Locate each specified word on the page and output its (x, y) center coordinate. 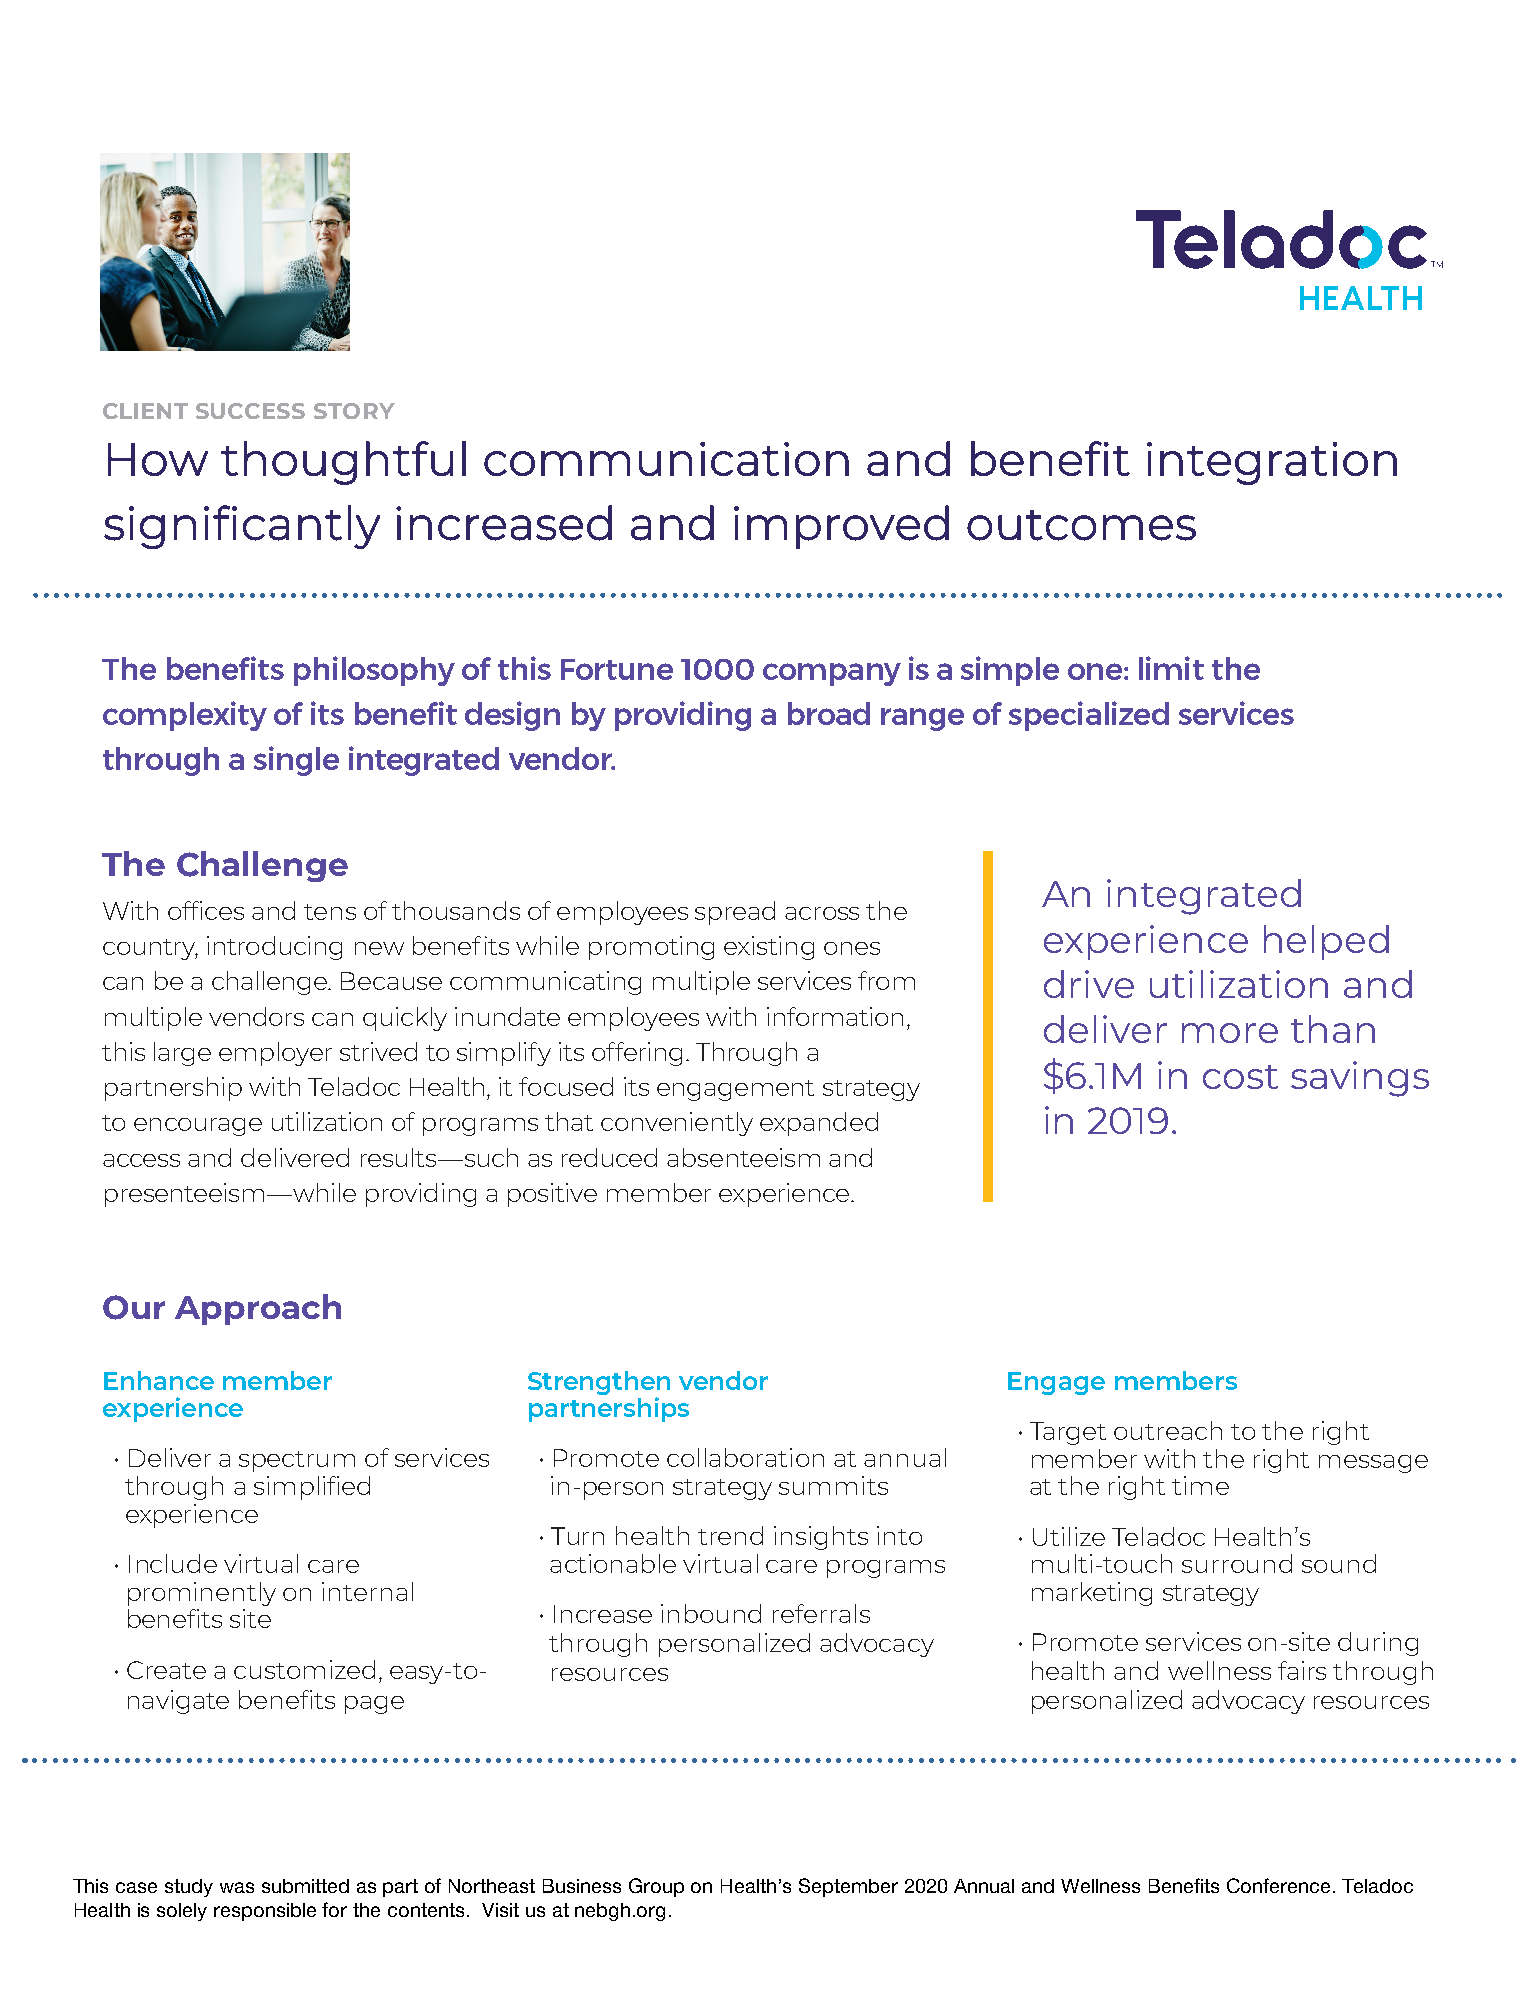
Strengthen (599, 1383)
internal (367, 1591)
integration (1272, 463)
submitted (305, 1886)
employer (275, 1054)
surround (1237, 1563)
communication (666, 459)
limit (1171, 668)
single (296, 761)
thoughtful (343, 463)
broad (829, 713)
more (1230, 1033)
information (835, 1016)
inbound (711, 1613)
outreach (1168, 1430)
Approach (258, 1309)
